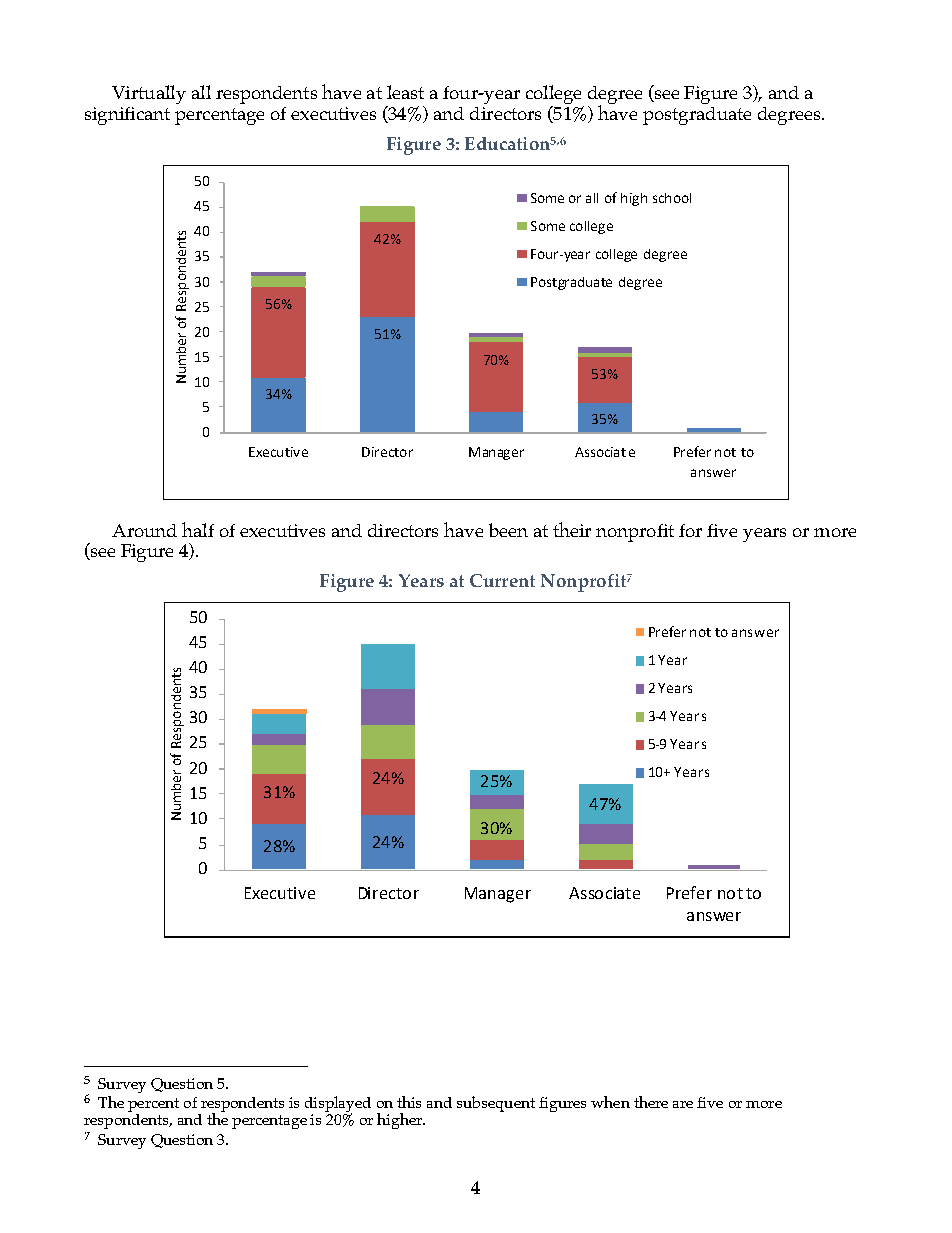  Describe the element at coordinates (149, 94) in the screenshot. I see `Virtually` at that location.
